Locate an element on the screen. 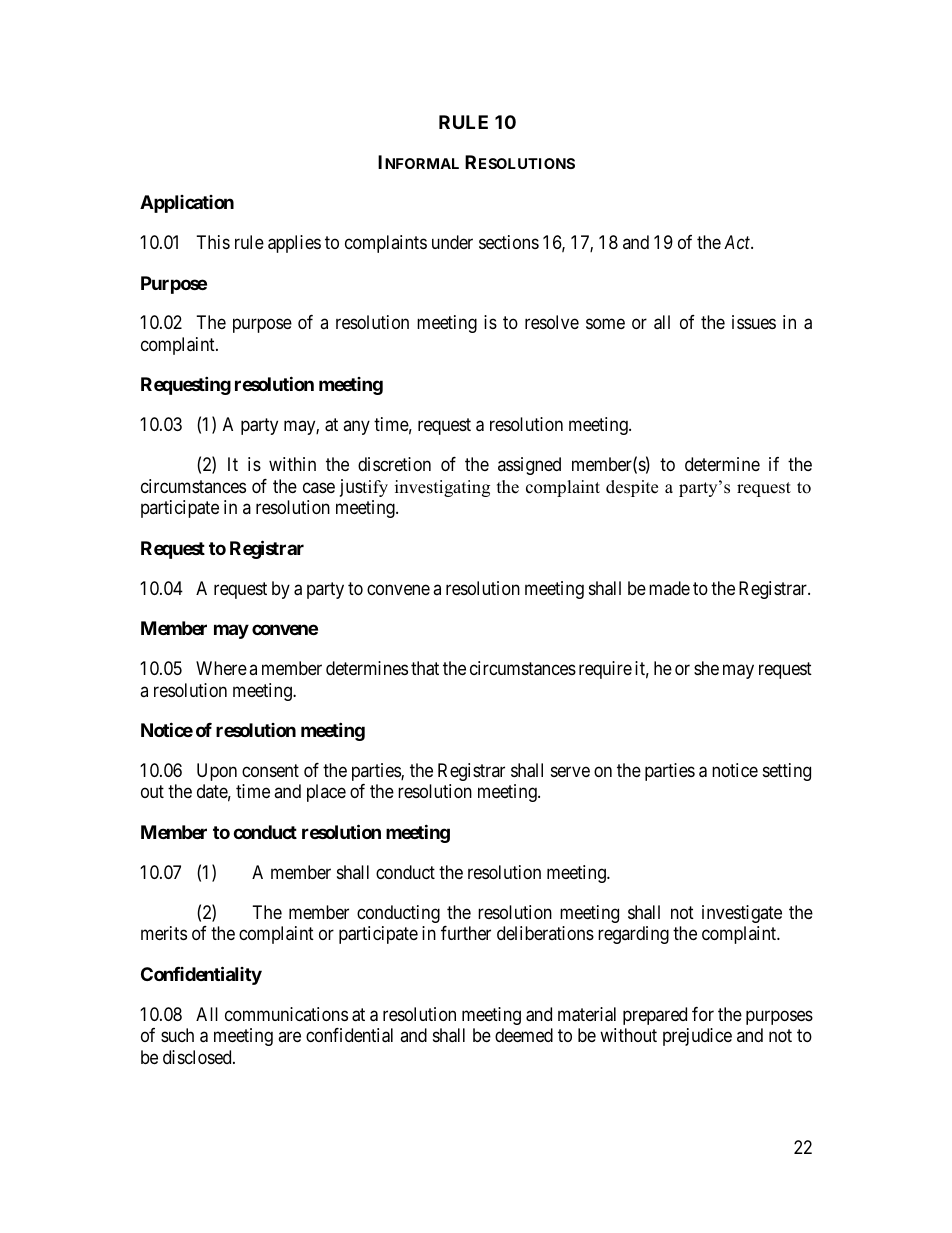 This screenshot has height=1233, width=952. investigating is located at coordinates (442, 488).
